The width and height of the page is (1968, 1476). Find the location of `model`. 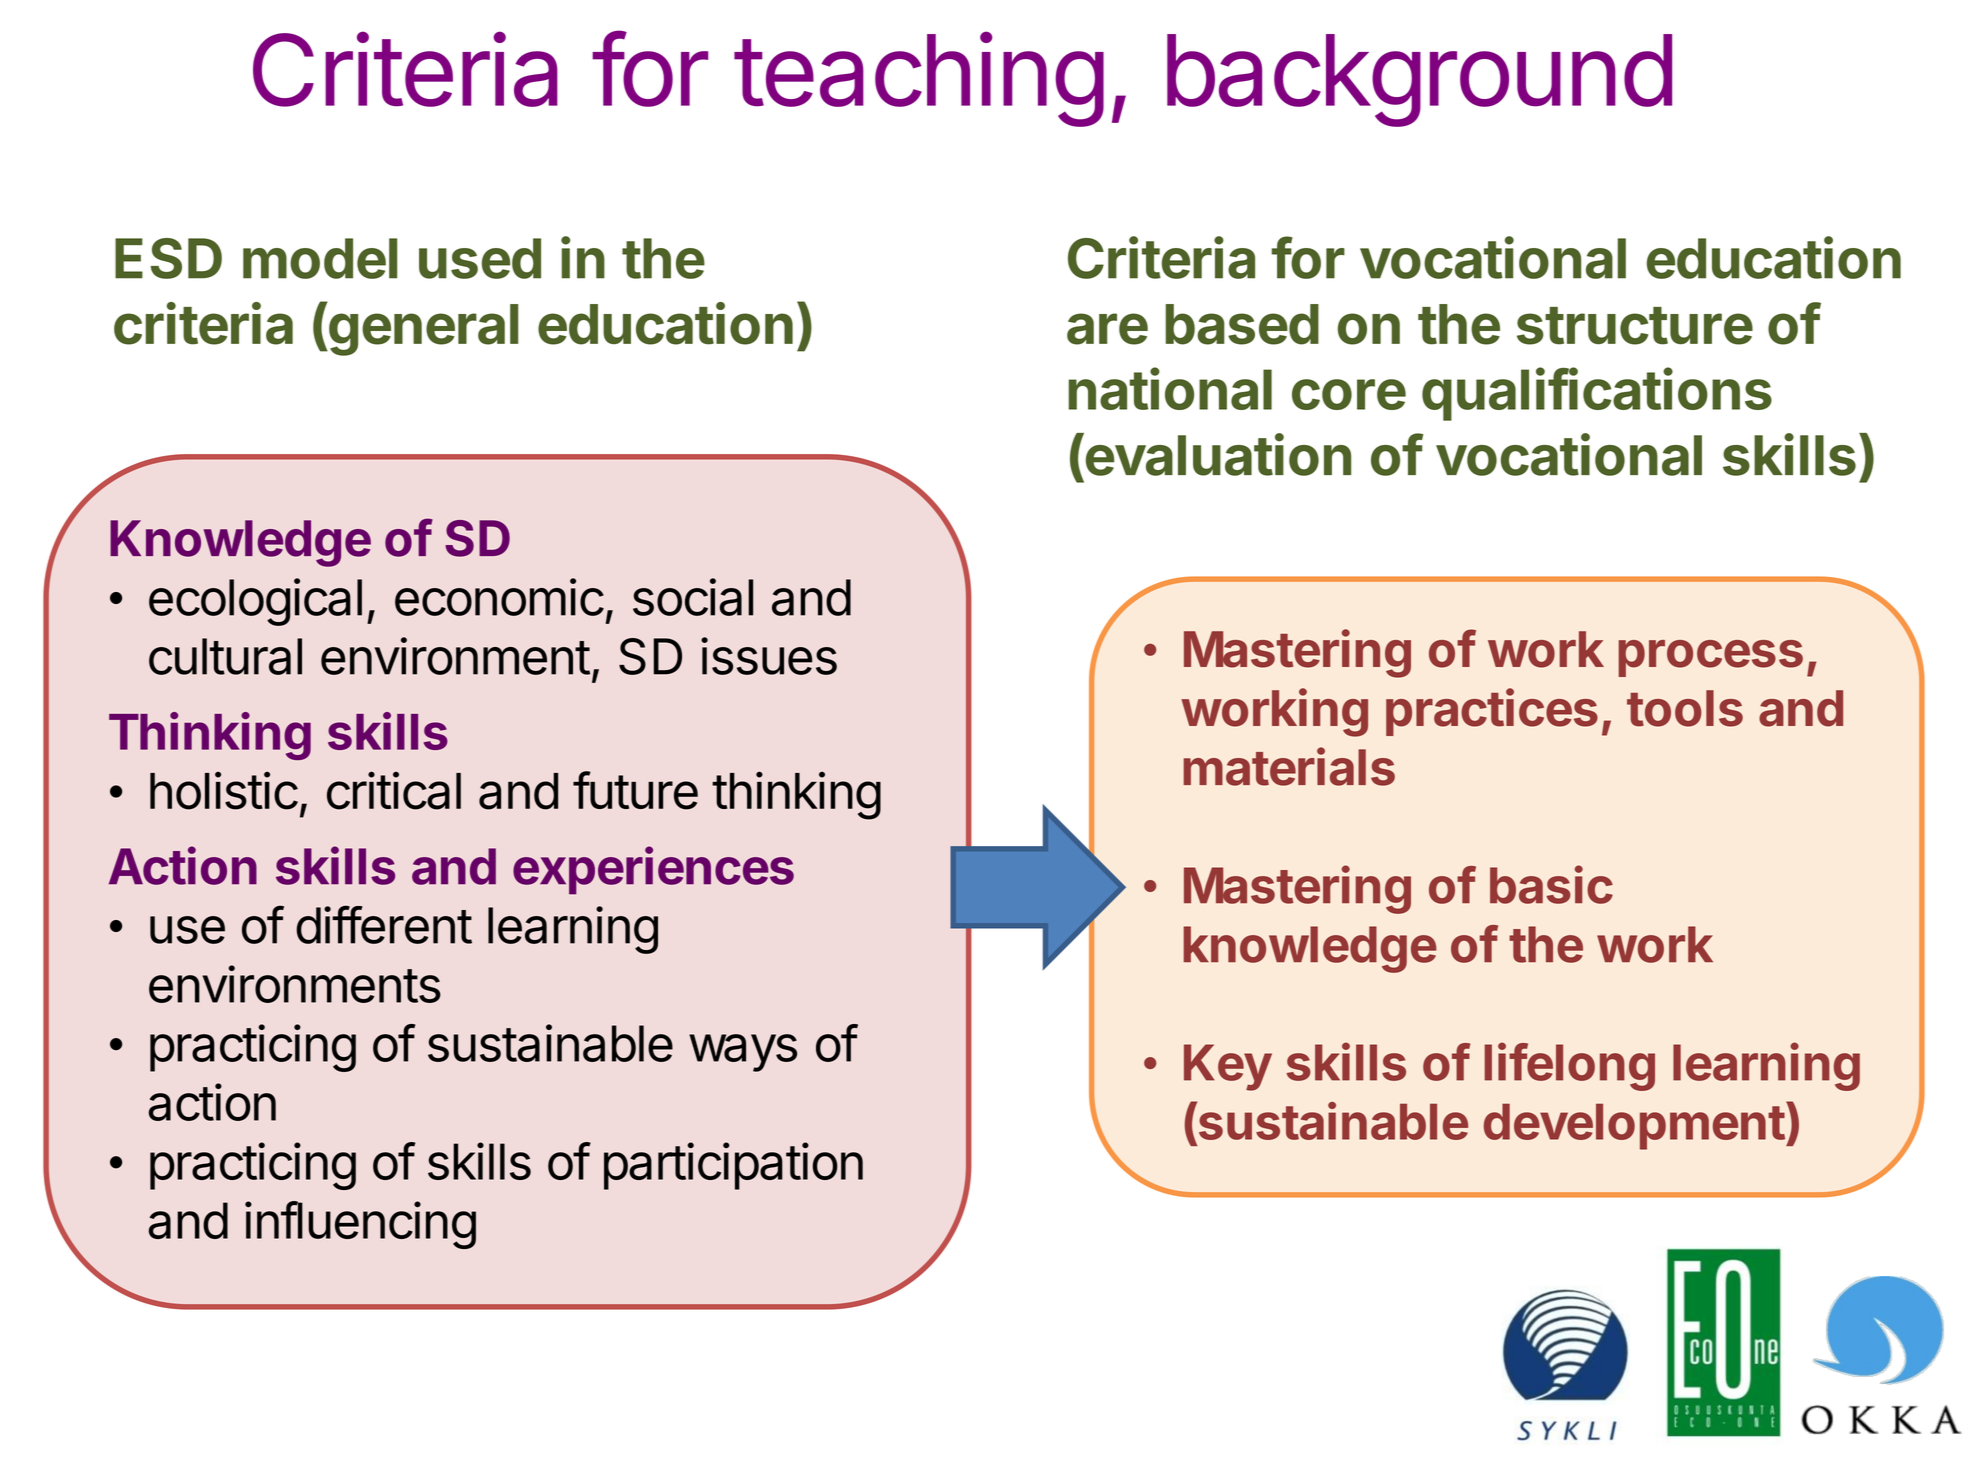

model is located at coordinates (320, 258).
